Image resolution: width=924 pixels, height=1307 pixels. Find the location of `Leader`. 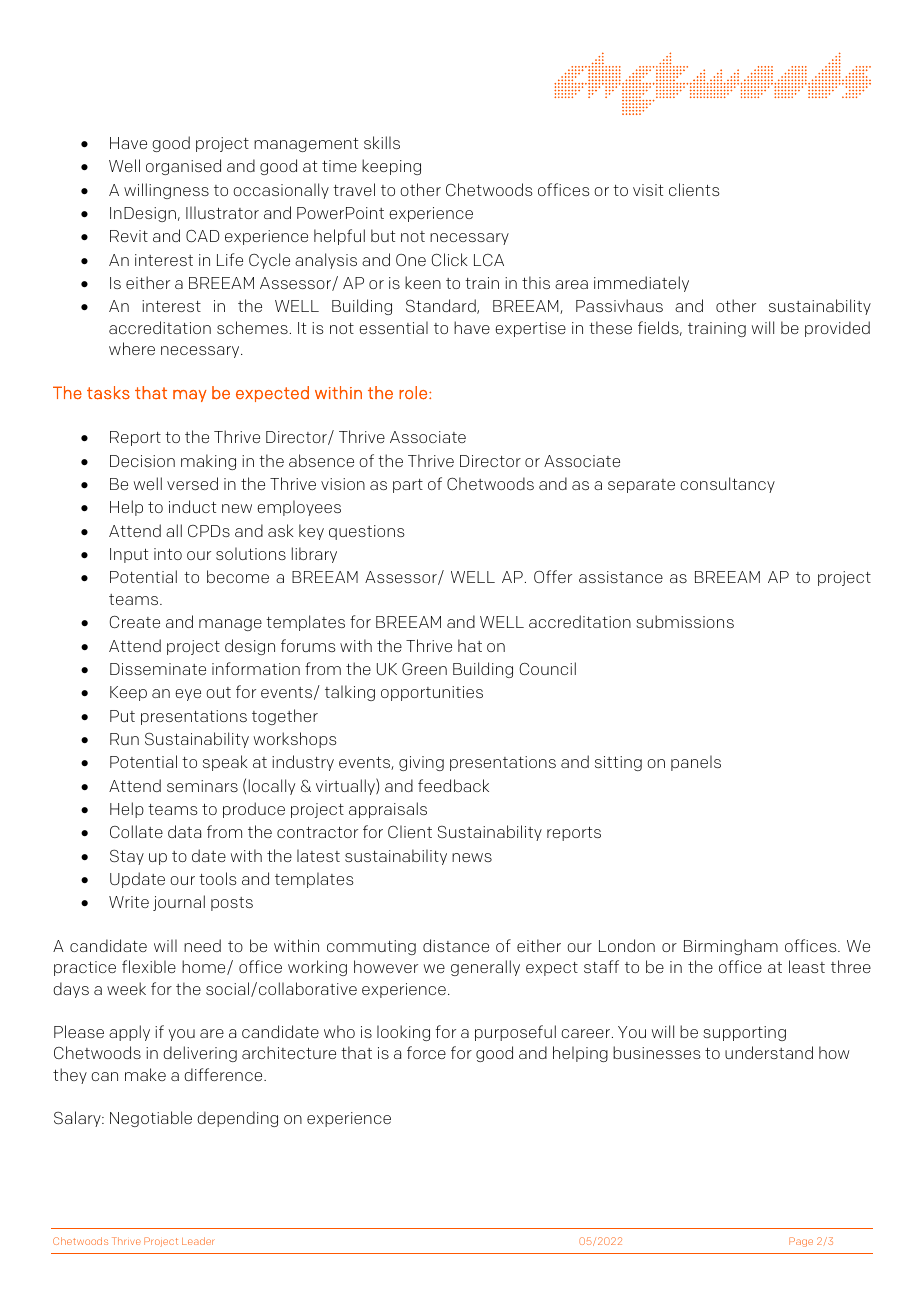

Leader is located at coordinates (198, 1241).
